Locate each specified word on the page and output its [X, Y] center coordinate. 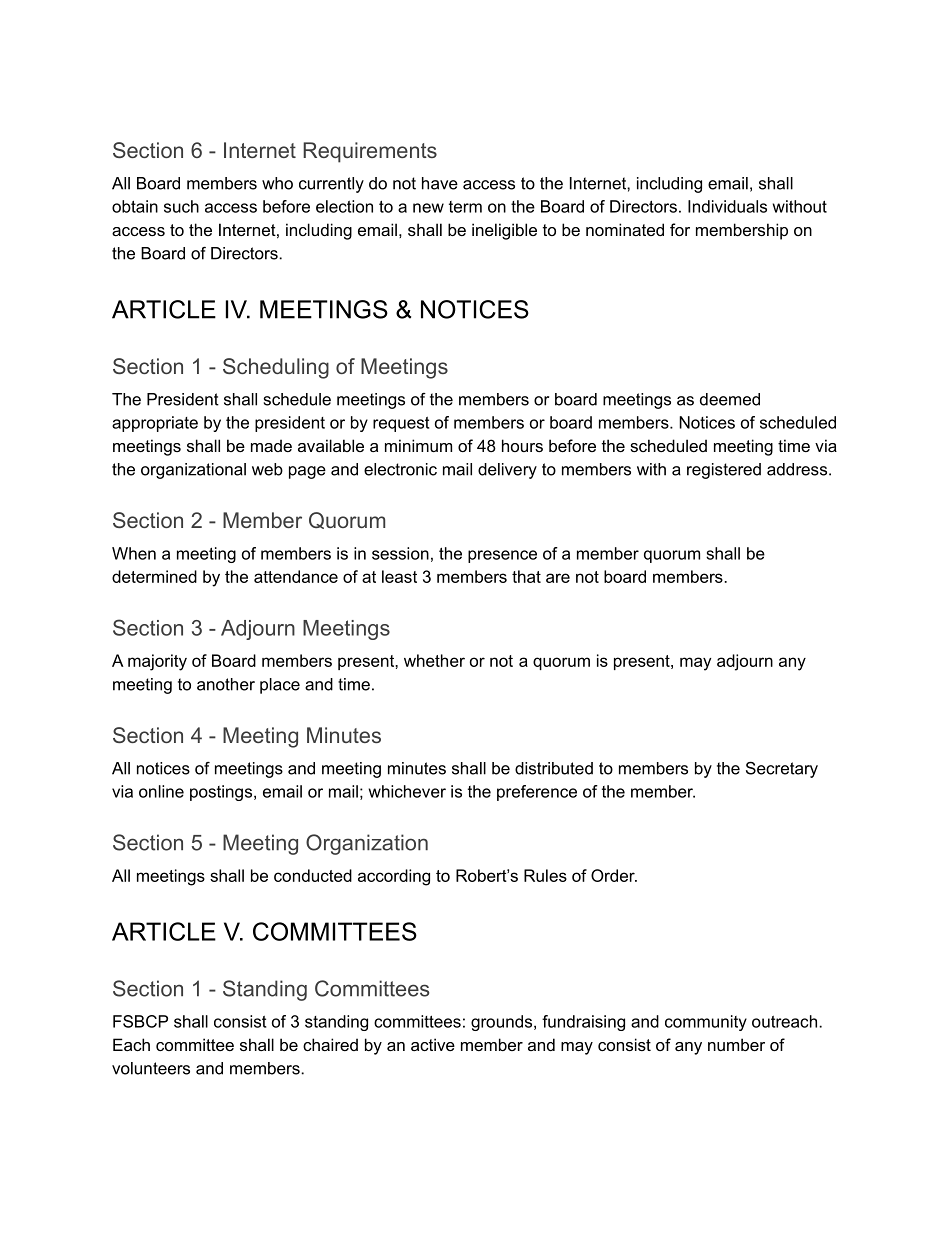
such [181, 206]
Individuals [727, 206]
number [736, 1044]
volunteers [151, 1068]
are [558, 578]
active [433, 1044]
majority [157, 662]
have [440, 183]
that [526, 576]
